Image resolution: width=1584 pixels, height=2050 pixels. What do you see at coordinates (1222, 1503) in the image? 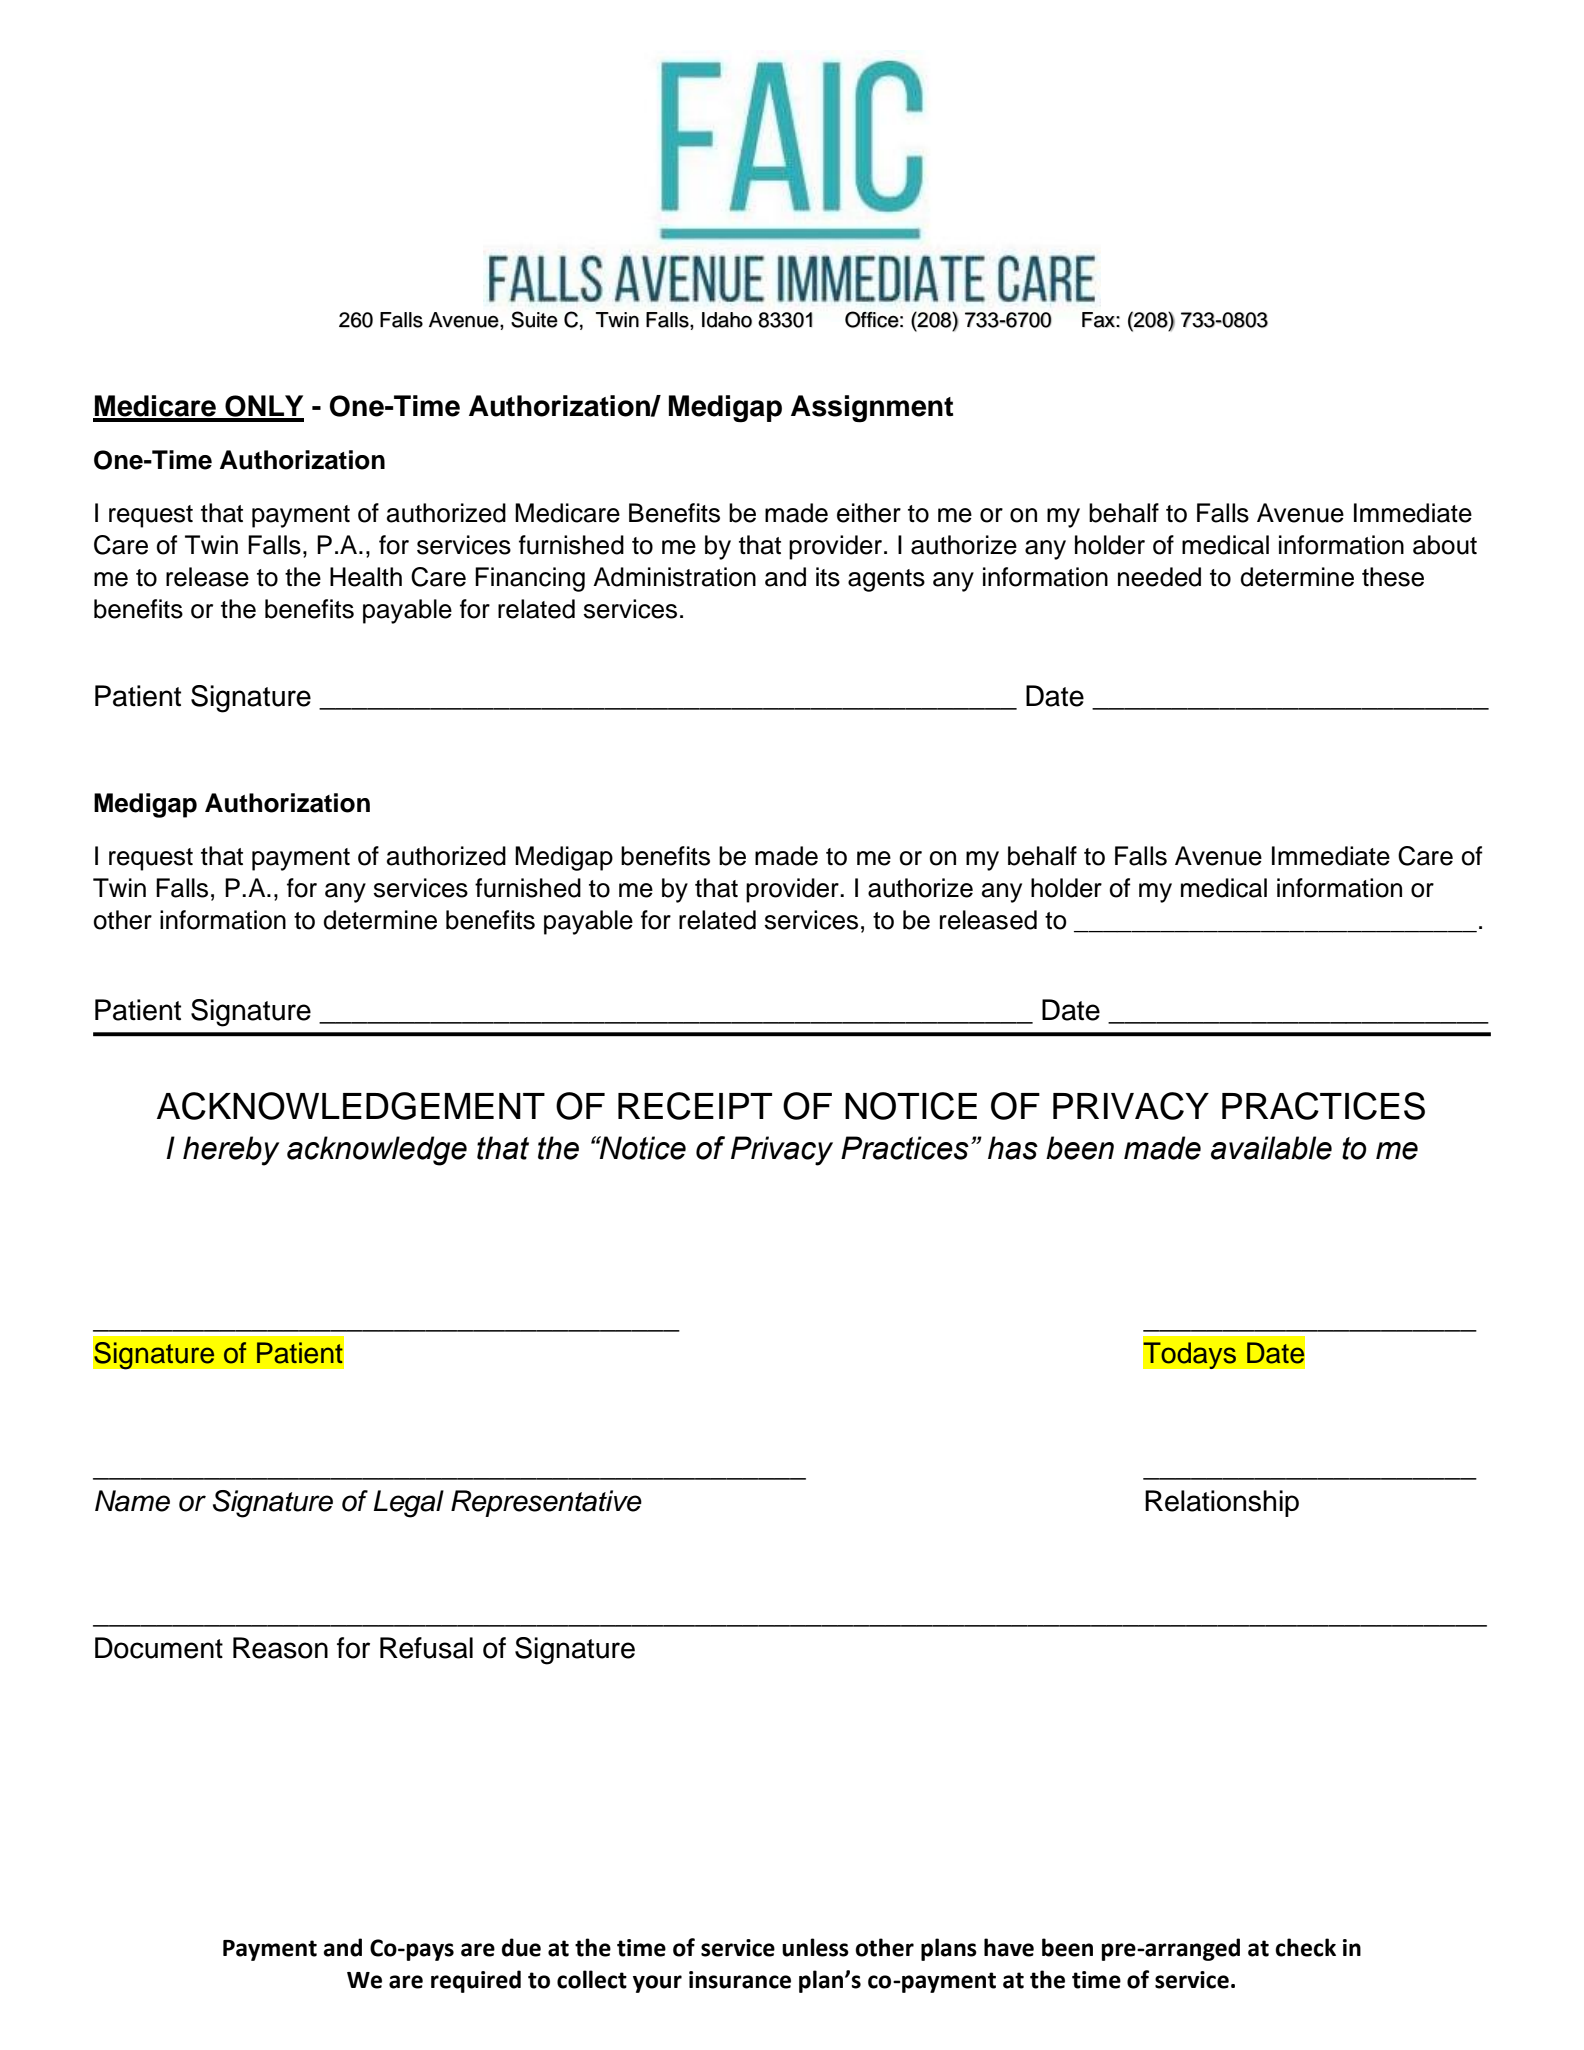
I see `Relationship` at bounding box center [1222, 1503].
